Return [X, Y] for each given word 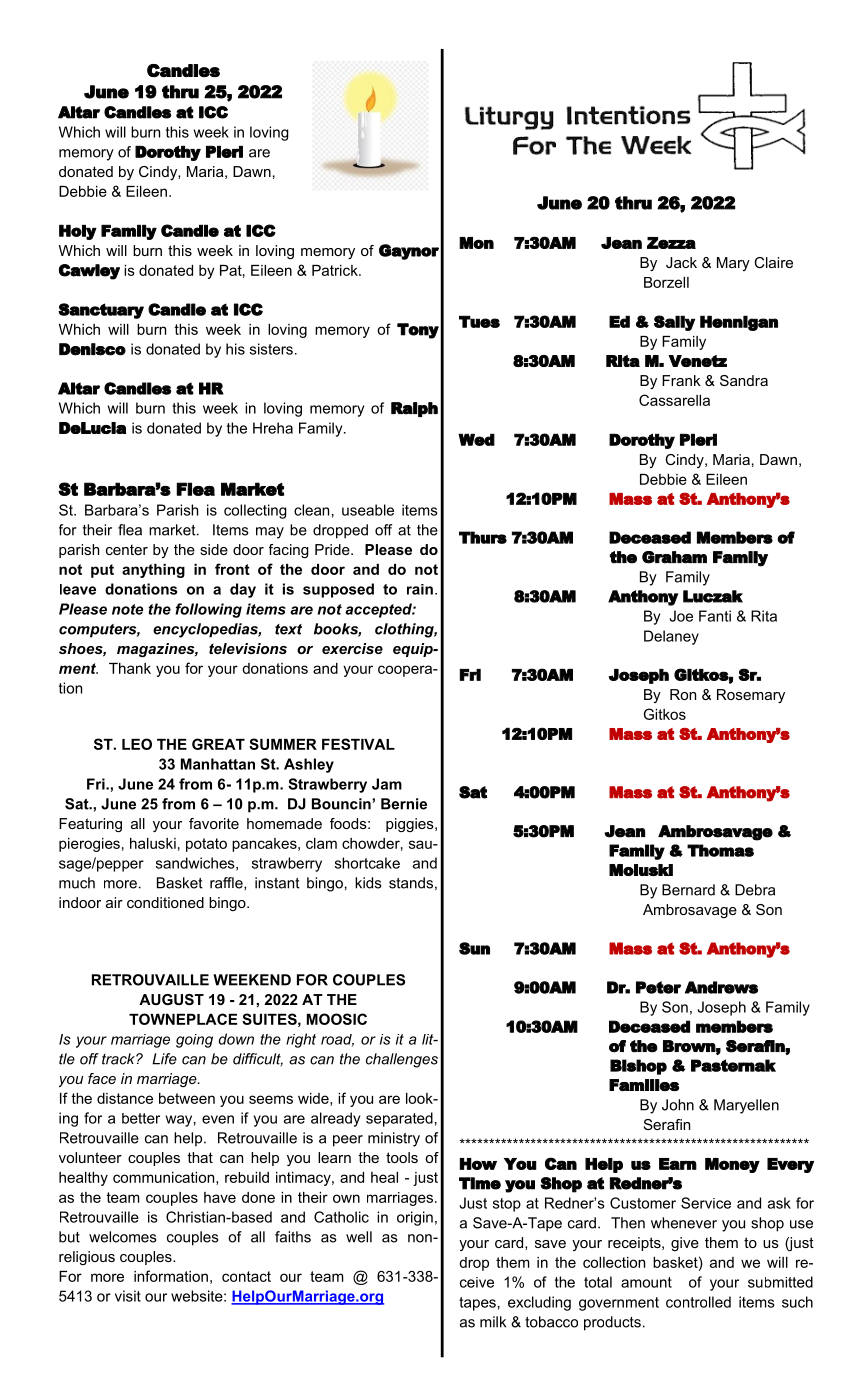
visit [128, 1296]
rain [420, 589]
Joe [681, 616]
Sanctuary [101, 311]
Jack [681, 262]
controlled [698, 1302]
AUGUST [171, 999]
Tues [479, 321]
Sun [474, 948]
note [127, 609]
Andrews [721, 987]
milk [493, 1322]
